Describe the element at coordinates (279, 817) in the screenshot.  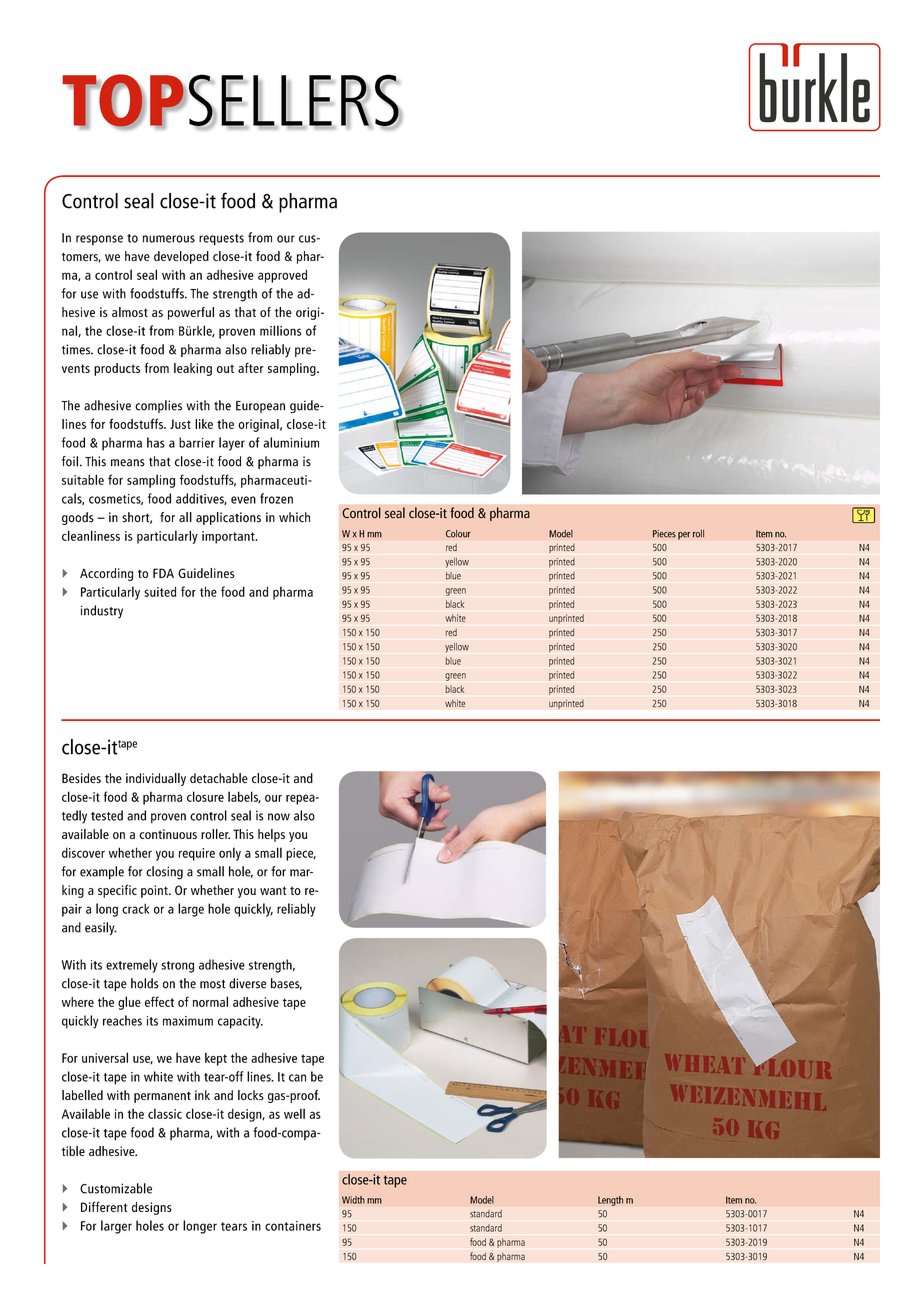
I see `now` at that location.
